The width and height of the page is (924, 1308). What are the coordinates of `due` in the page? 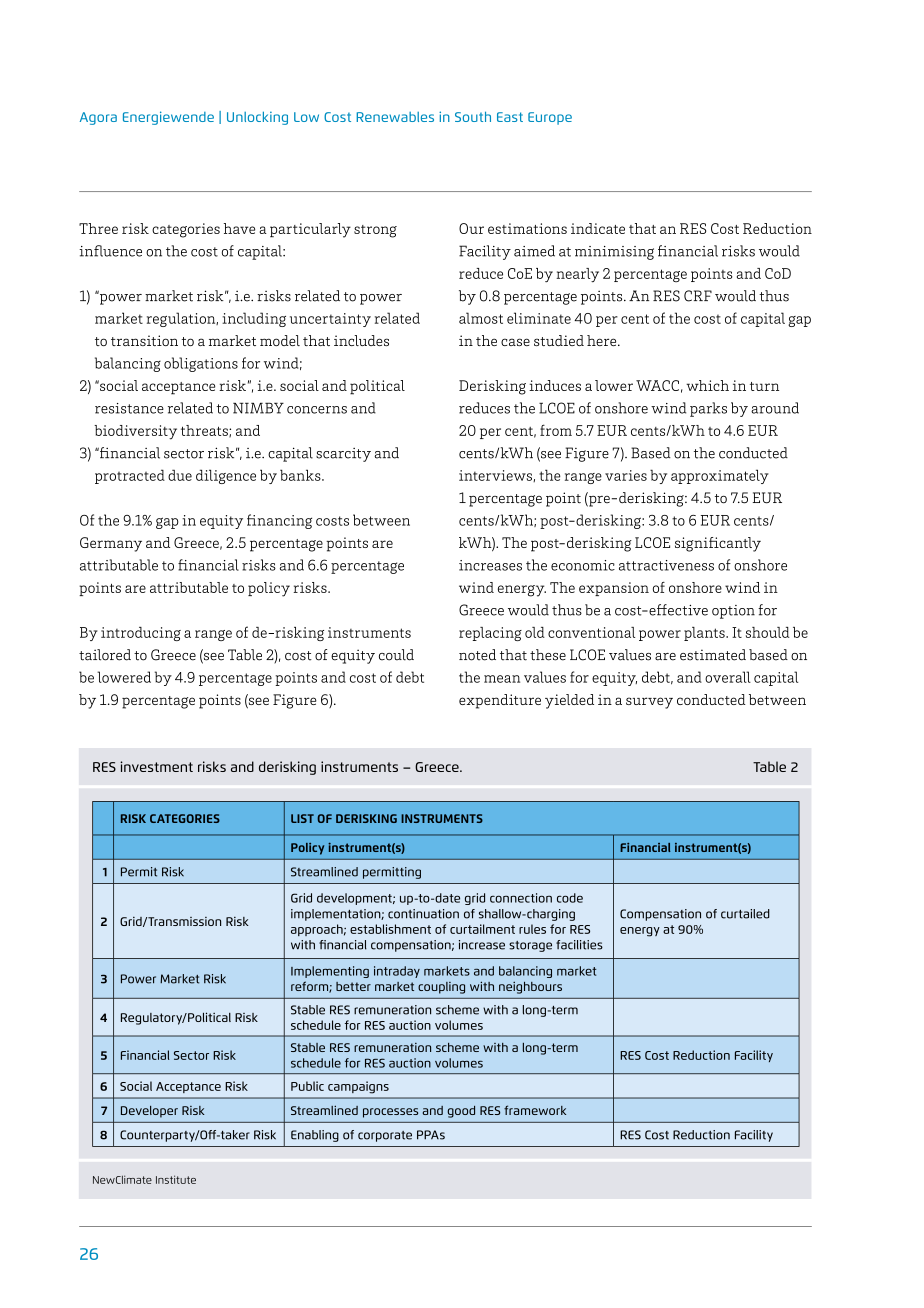 It's located at (180, 475).
